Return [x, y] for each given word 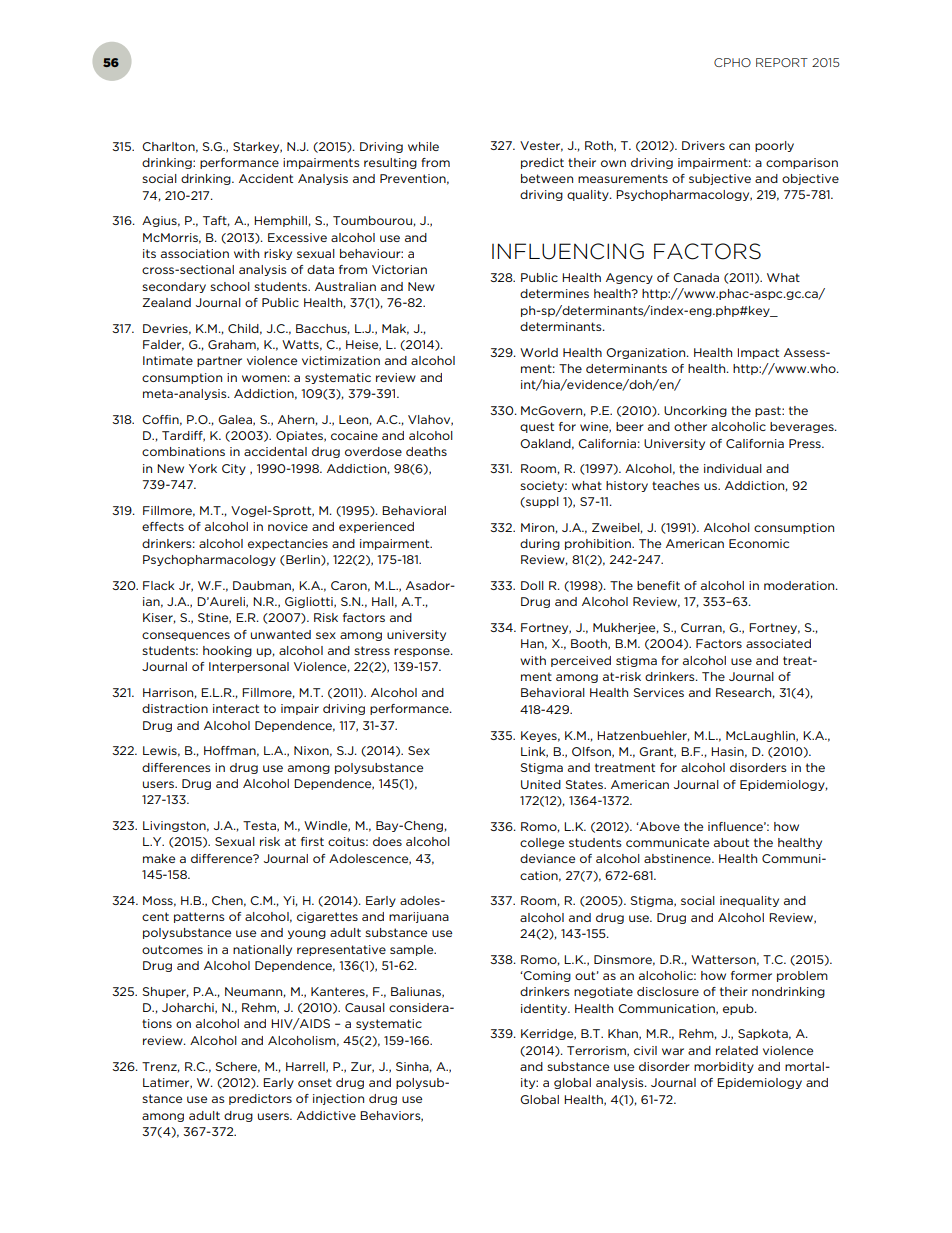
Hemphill [280, 221]
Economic [759, 543]
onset [315, 1082]
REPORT [782, 62]
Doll [532, 585]
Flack [159, 585]
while [423, 146]
